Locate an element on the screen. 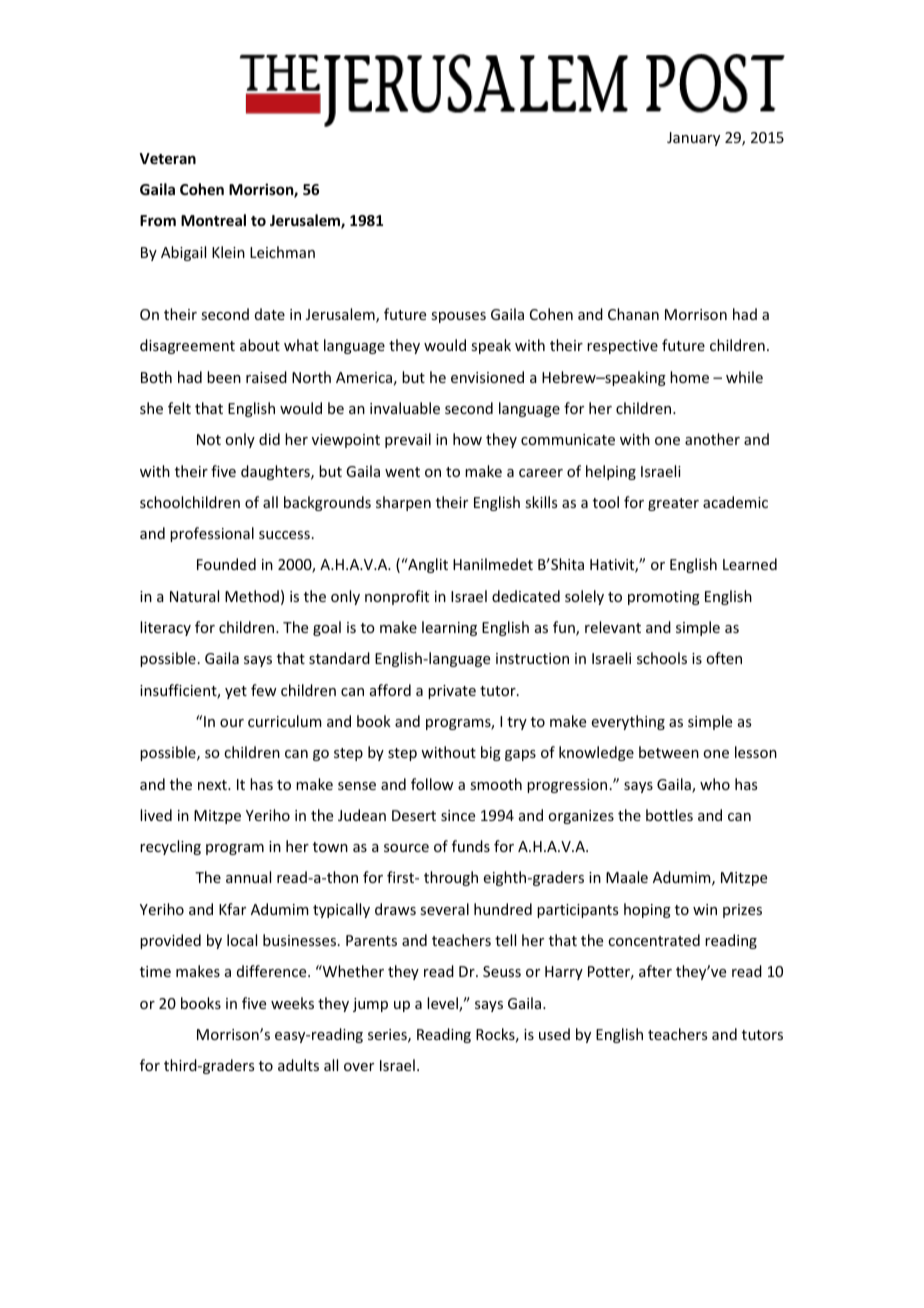 The width and height of the screenshot is (924, 1308). Method is located at coordinates (252, 596).
